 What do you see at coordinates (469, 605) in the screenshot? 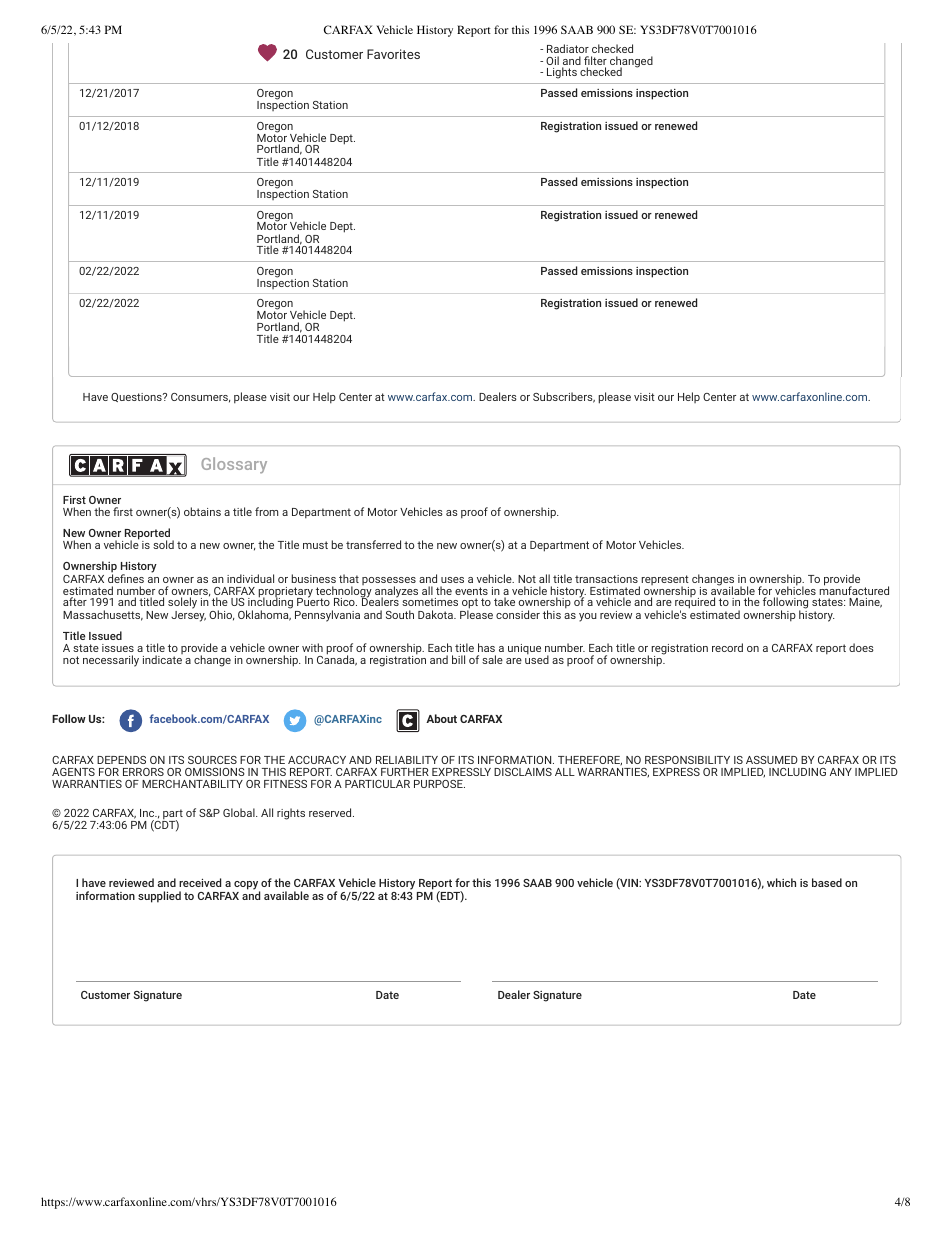
I see `opt` at bounding box center [469, 605].
